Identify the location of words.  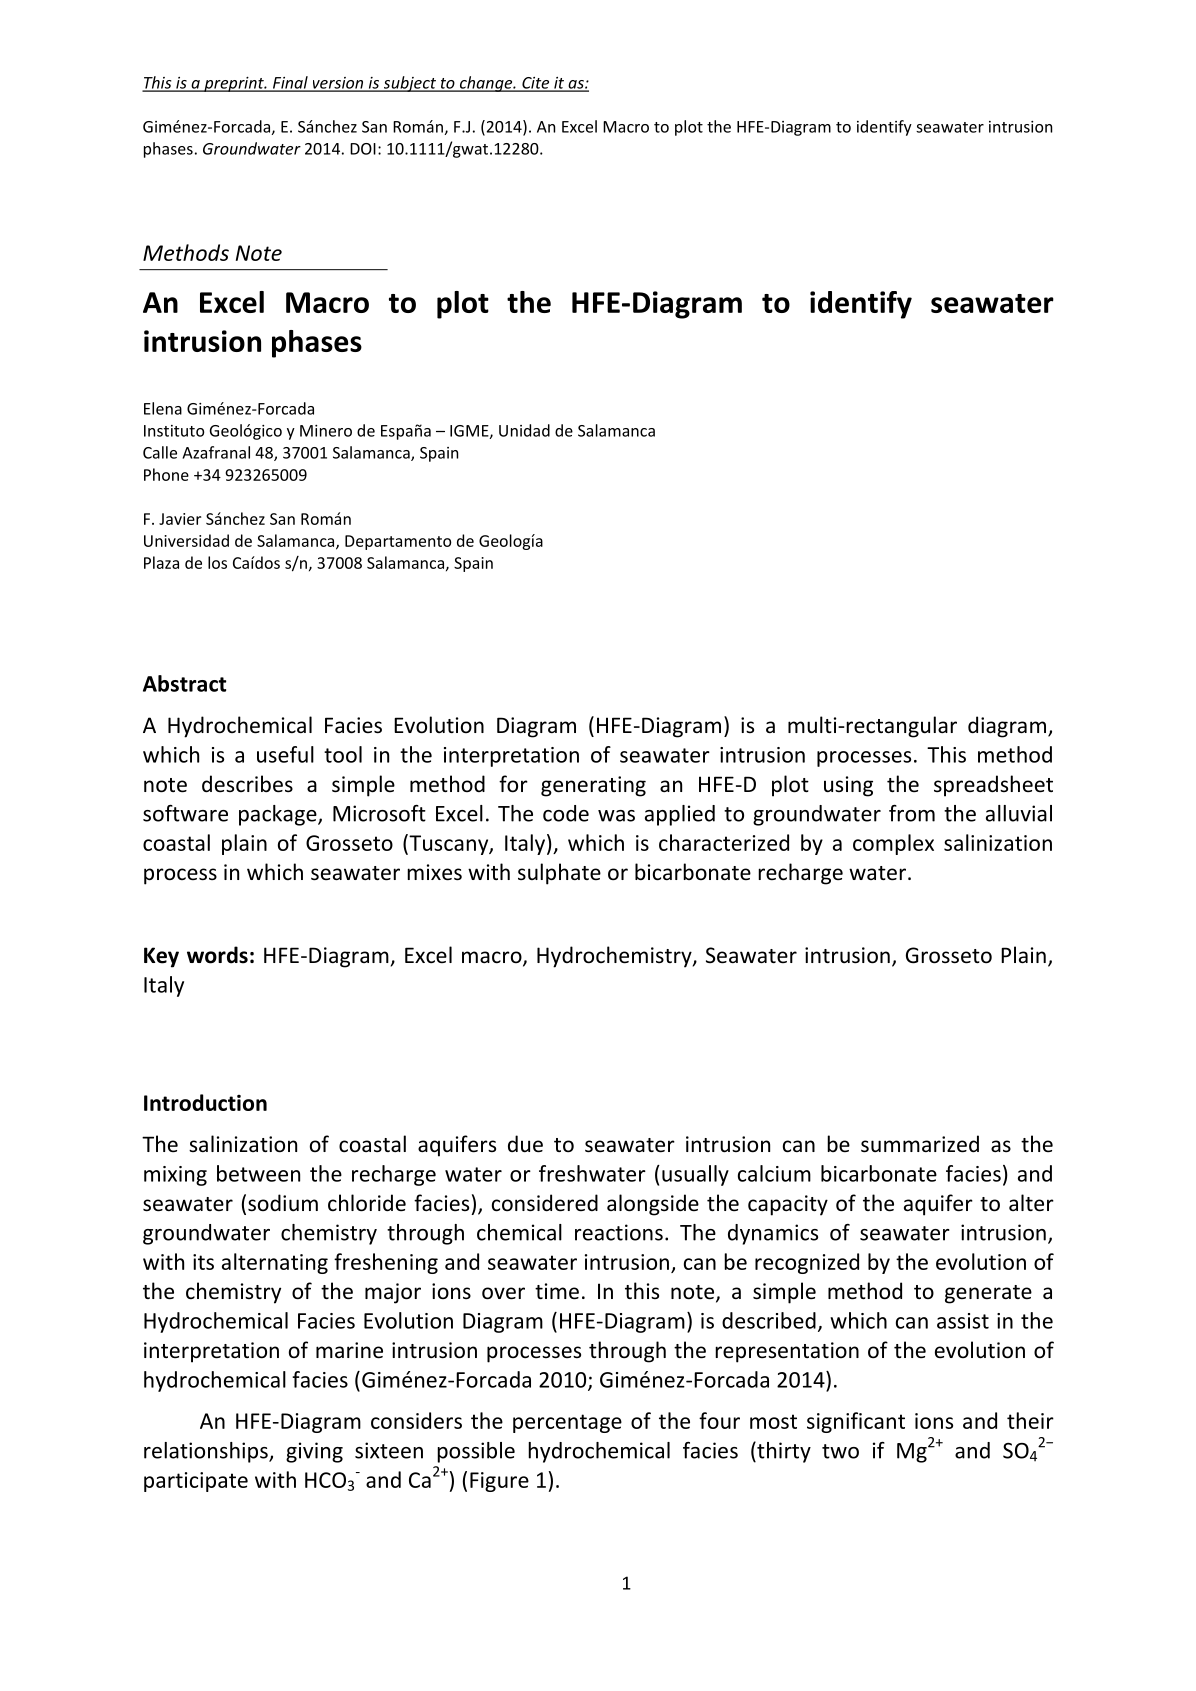
(217, 955).
